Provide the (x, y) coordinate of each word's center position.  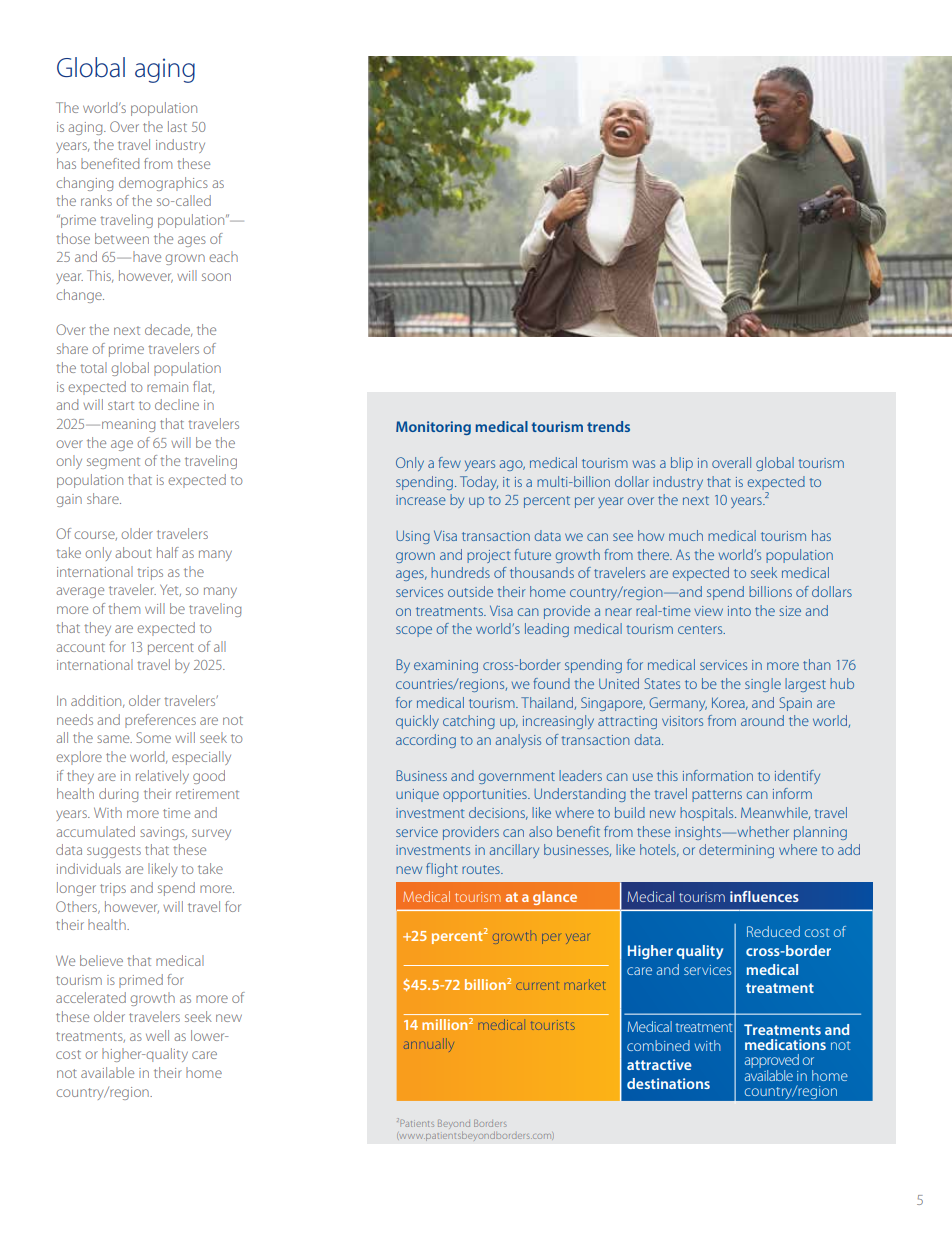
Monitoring (433, 428)
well (157, 1035)
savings (163, 833)
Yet (170, 590)
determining (736, 851)
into (739, 611)
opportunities (486, 795)
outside (470, 591)
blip (682, 464)
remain (167, 387)
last (177, 126)
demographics (163, 184)
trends (608, 426)
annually (429, 1045)
